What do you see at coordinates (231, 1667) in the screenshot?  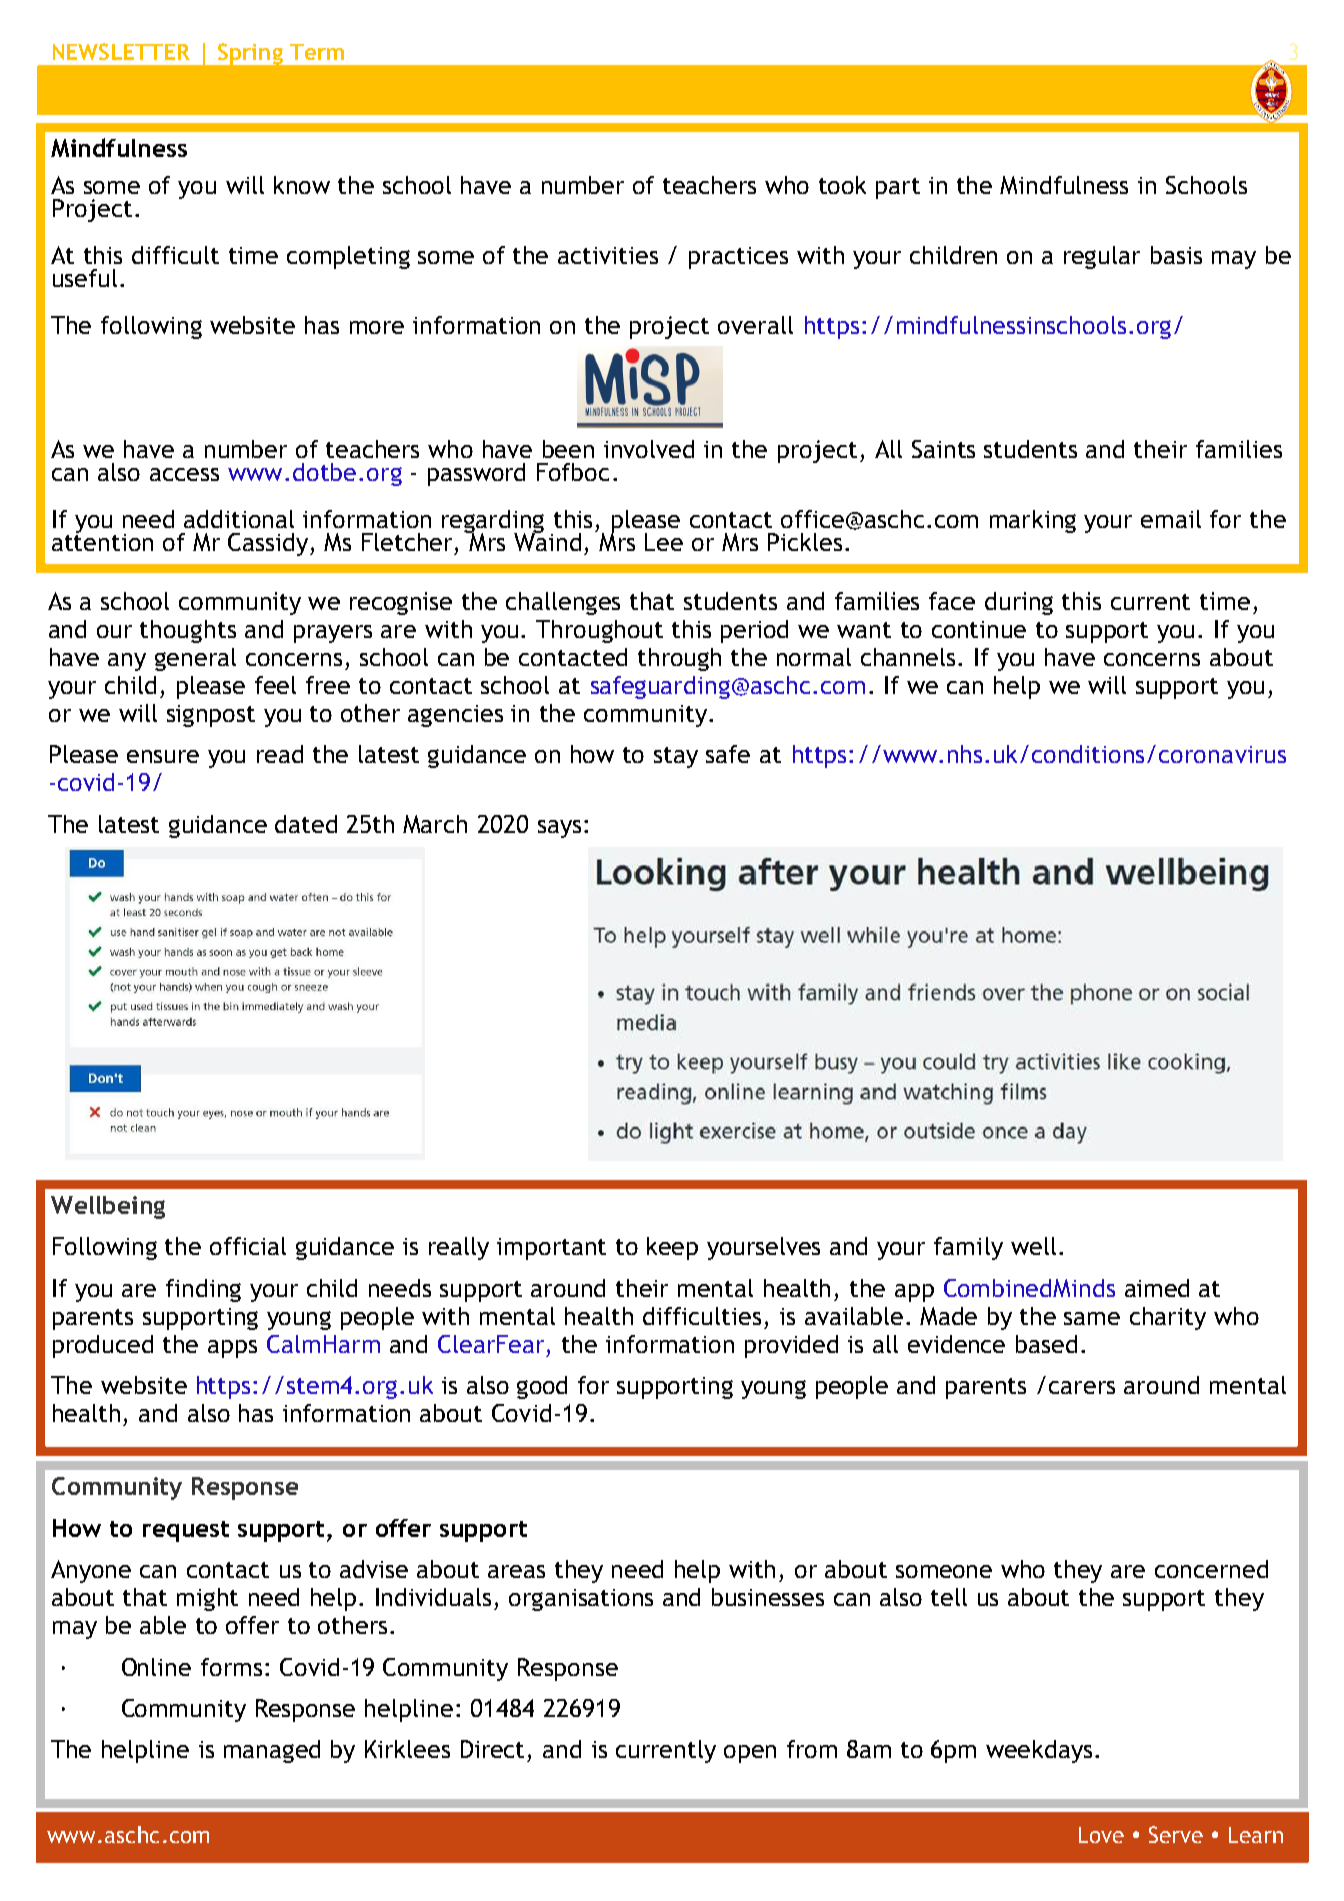 I see `forms` at bounding box center [231, 1667].
